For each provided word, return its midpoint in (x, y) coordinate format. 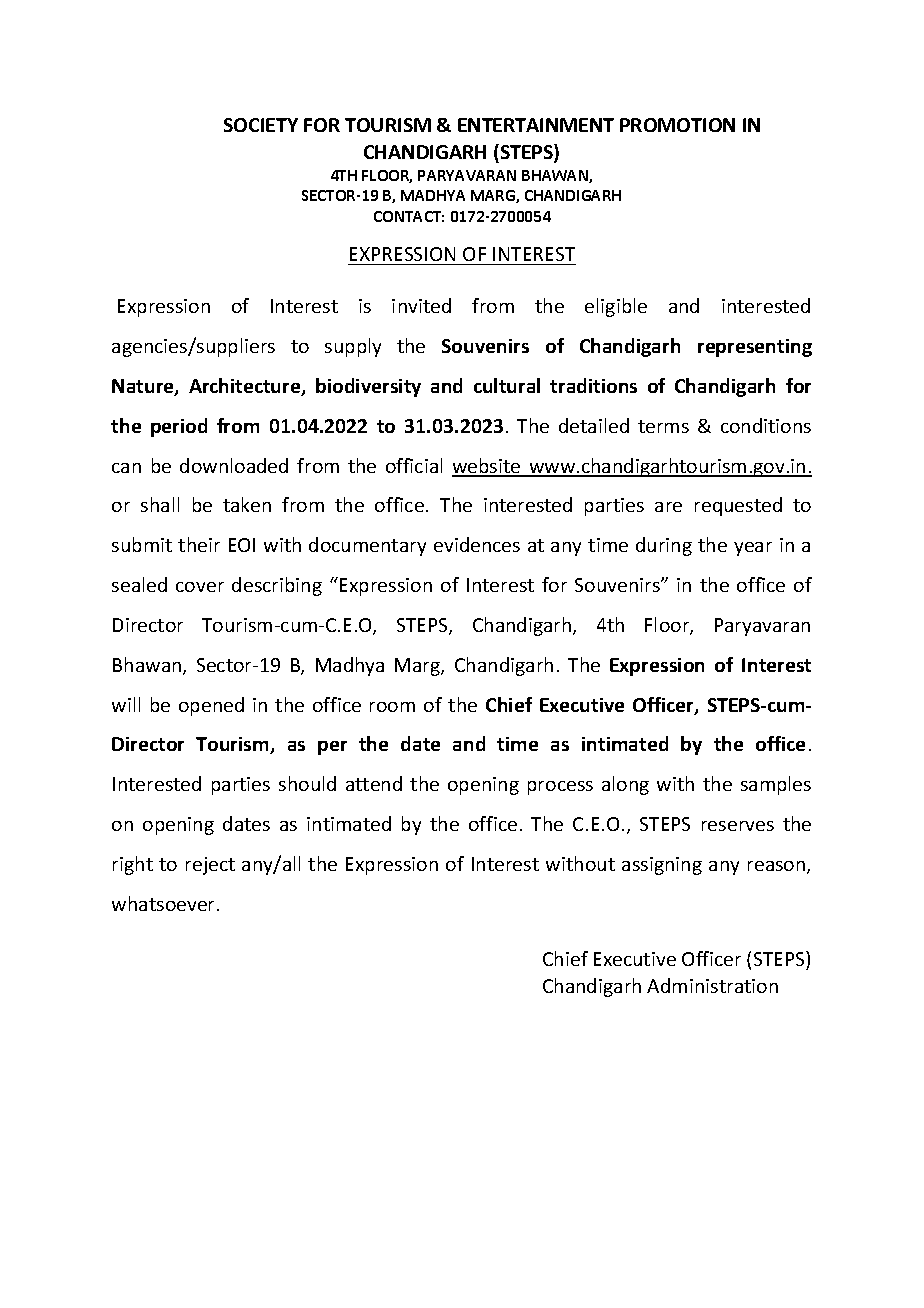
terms (663, 426)
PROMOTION (677, 125)
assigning (662, 866)
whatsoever (165, 903)
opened (211, 706)
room (392, 707)
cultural (507, 385)
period (179, 427)
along (625, 785)
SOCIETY (261, 125)
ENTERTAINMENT (536, 125)
